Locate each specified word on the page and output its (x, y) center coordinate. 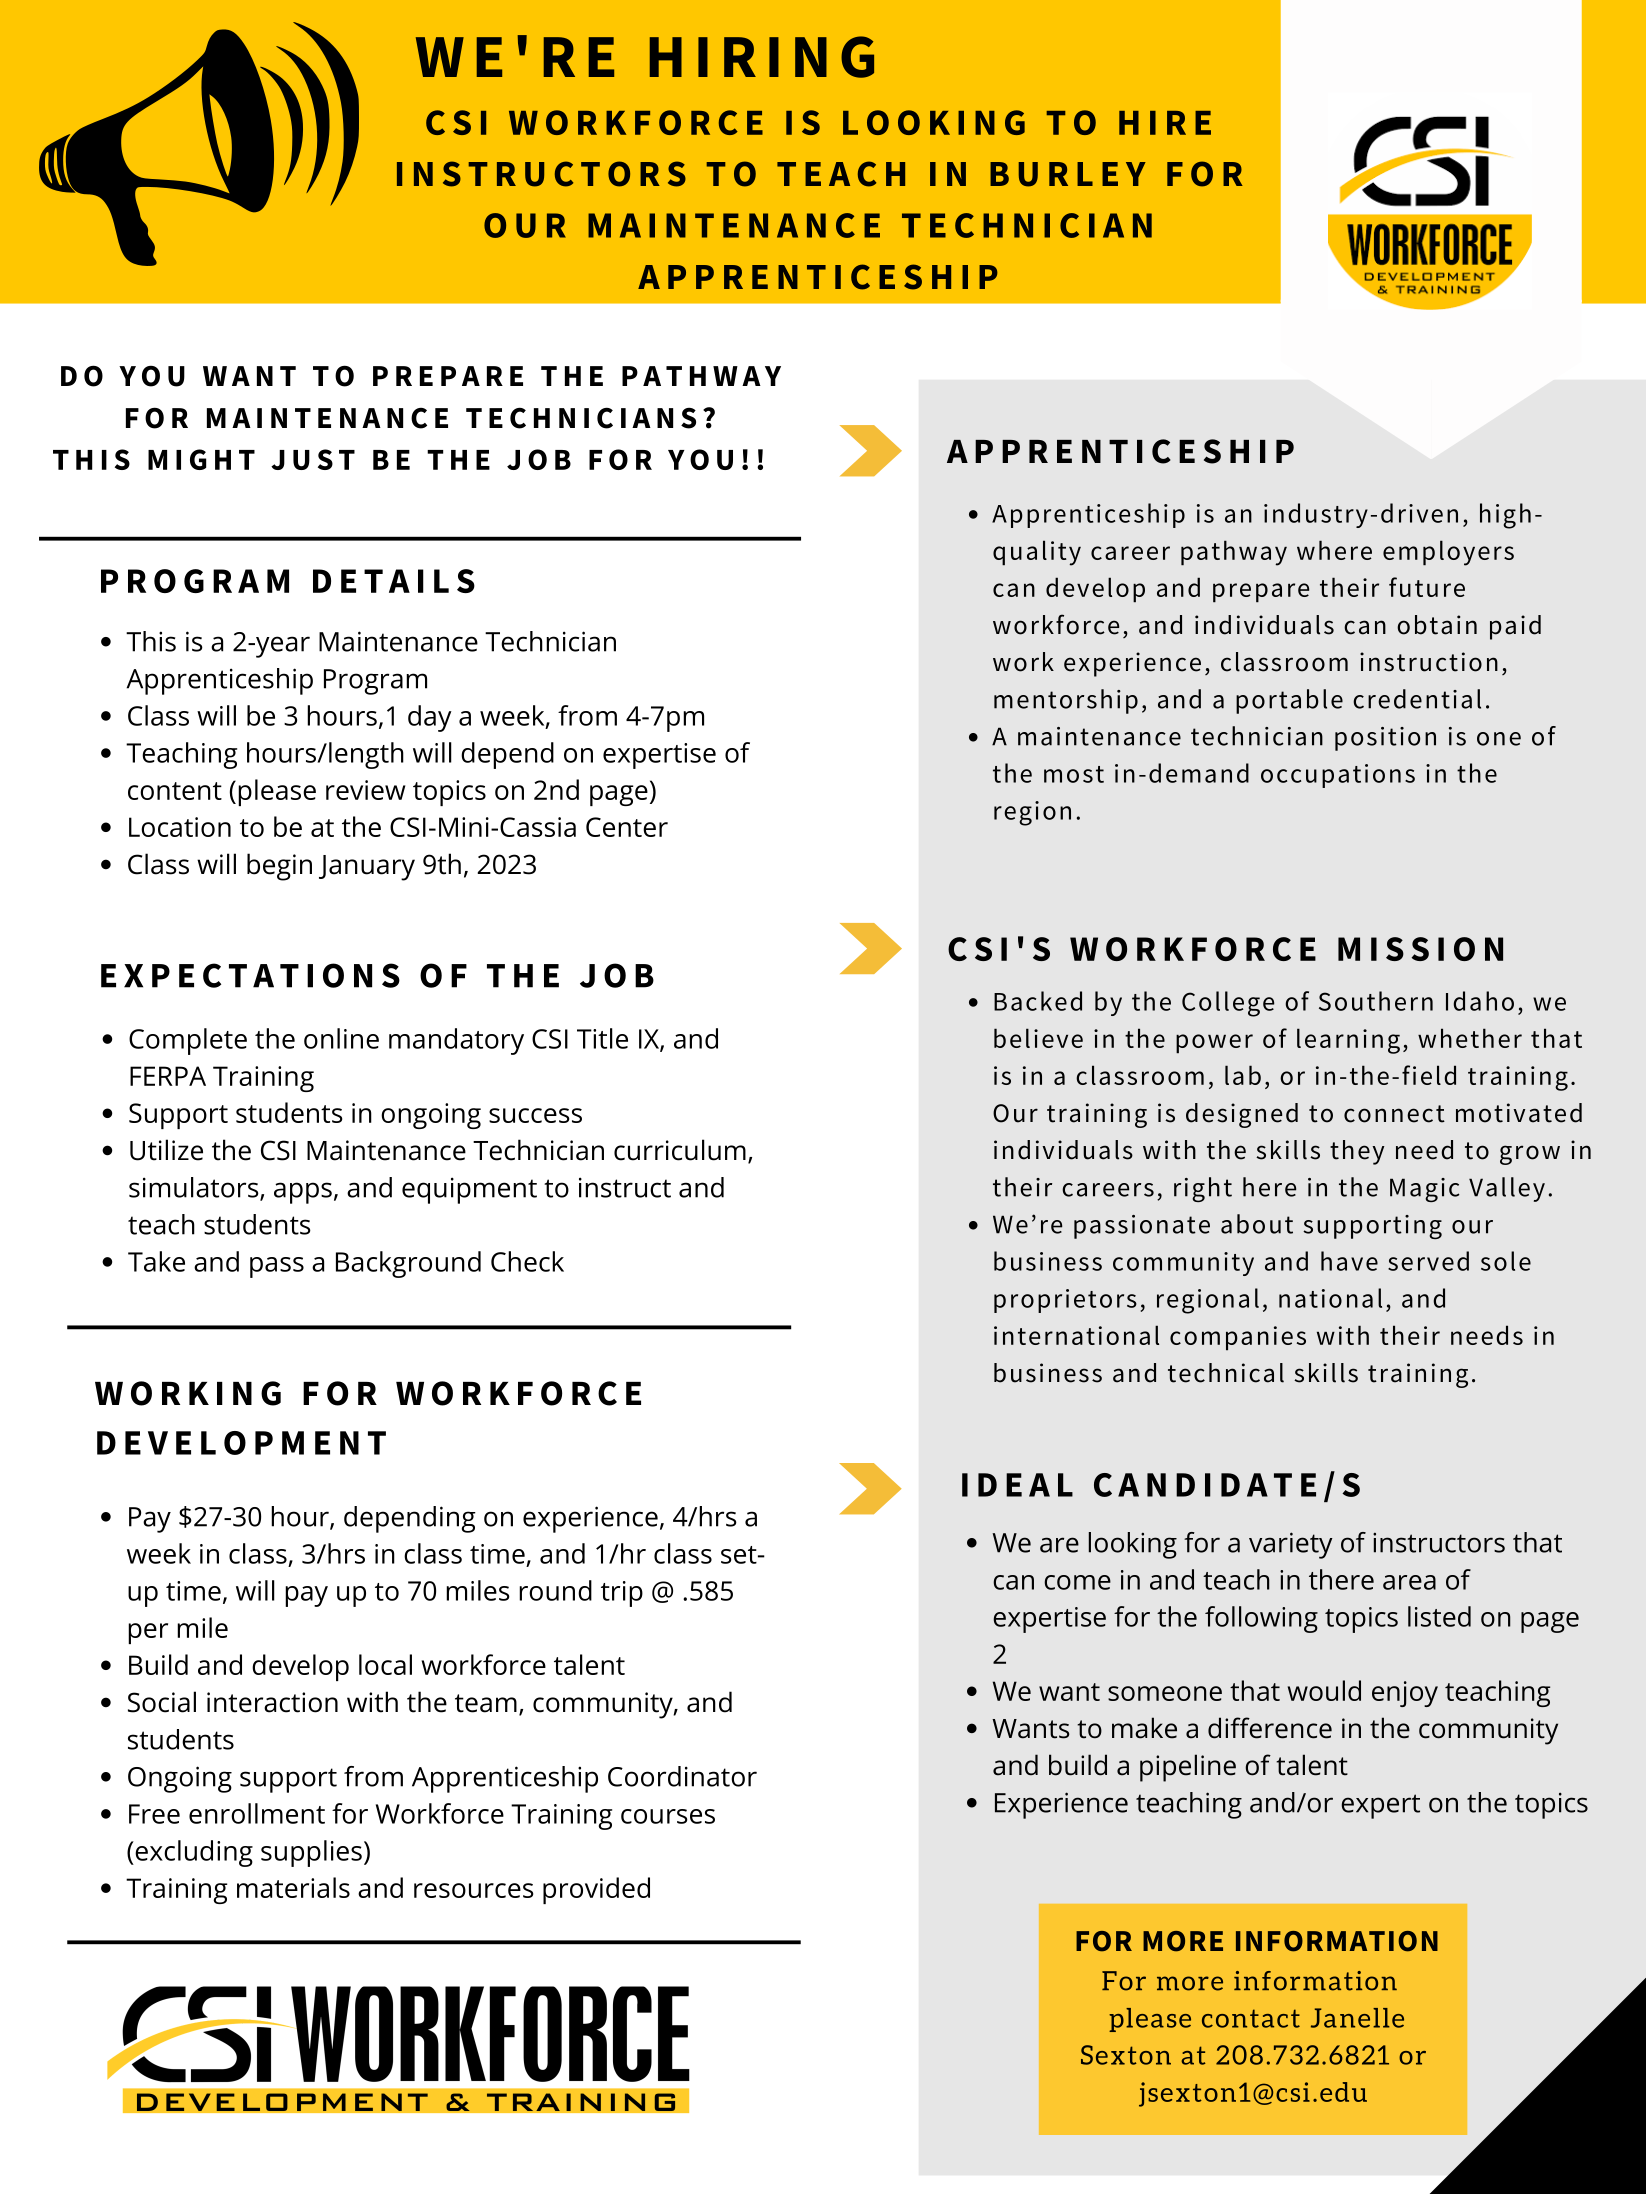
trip (622, 1594)
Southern (1376, 1001)
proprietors (1065, 1301)
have (1349, 1261)
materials (293, 1887)
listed (1439, 1616)
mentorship (1066, 701)
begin (279, 867)
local (385, 1664)
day (430, 718)
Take (156, 1261)
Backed (1038, 1001)
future (1427, 587)
